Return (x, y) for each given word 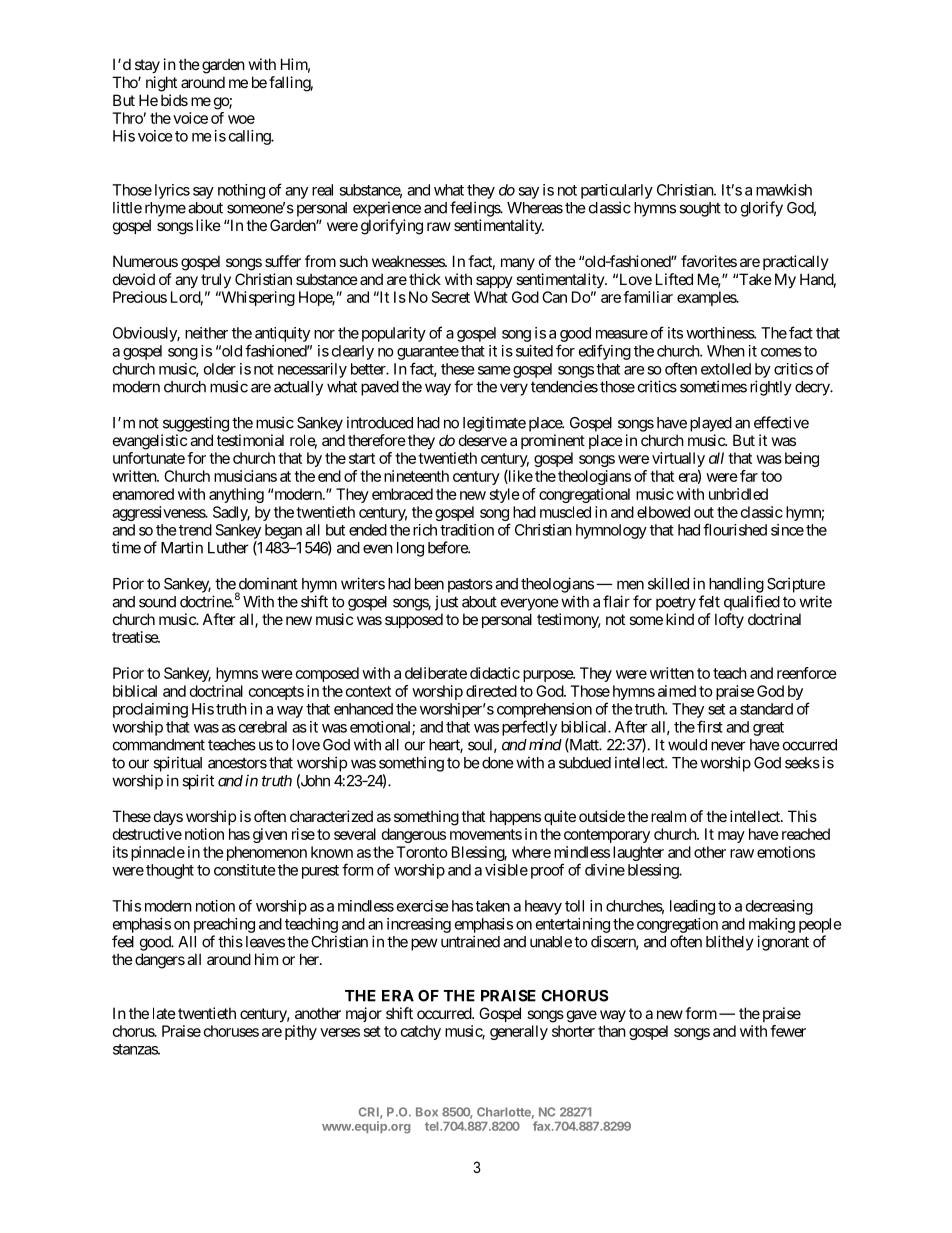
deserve (483, 440)
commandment (159, 745)
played (711, 424)
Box (427, 1112)
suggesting (196, 424)
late (164, 1013)
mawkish (784, 190)
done (498, 763)
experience (387, 209)
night (161, 84)
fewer (788, 1031)
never (728, 746)
